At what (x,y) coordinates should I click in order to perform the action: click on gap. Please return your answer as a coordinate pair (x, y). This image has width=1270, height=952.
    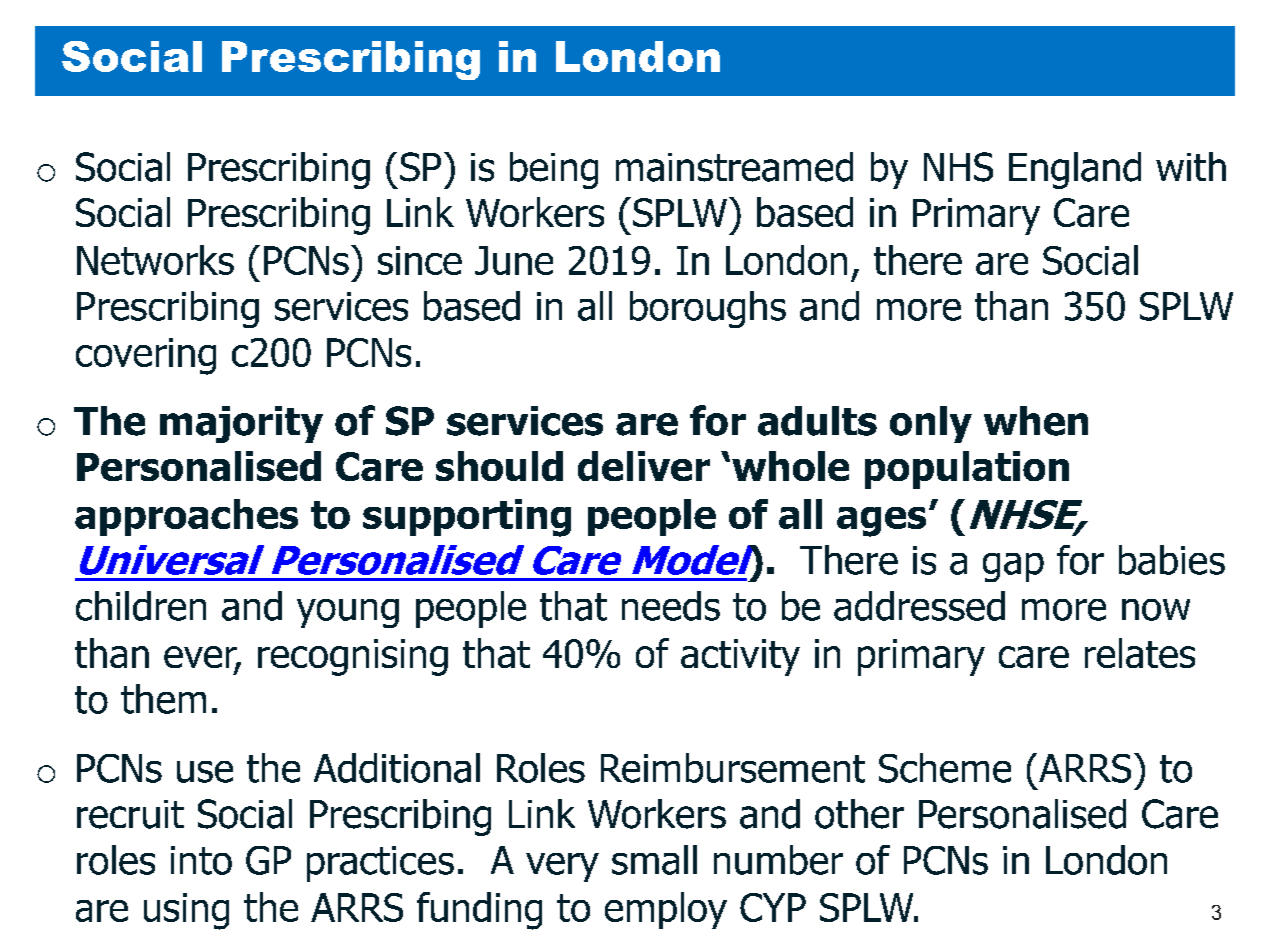
    Looking at the image, I should click on (1013, 567).
